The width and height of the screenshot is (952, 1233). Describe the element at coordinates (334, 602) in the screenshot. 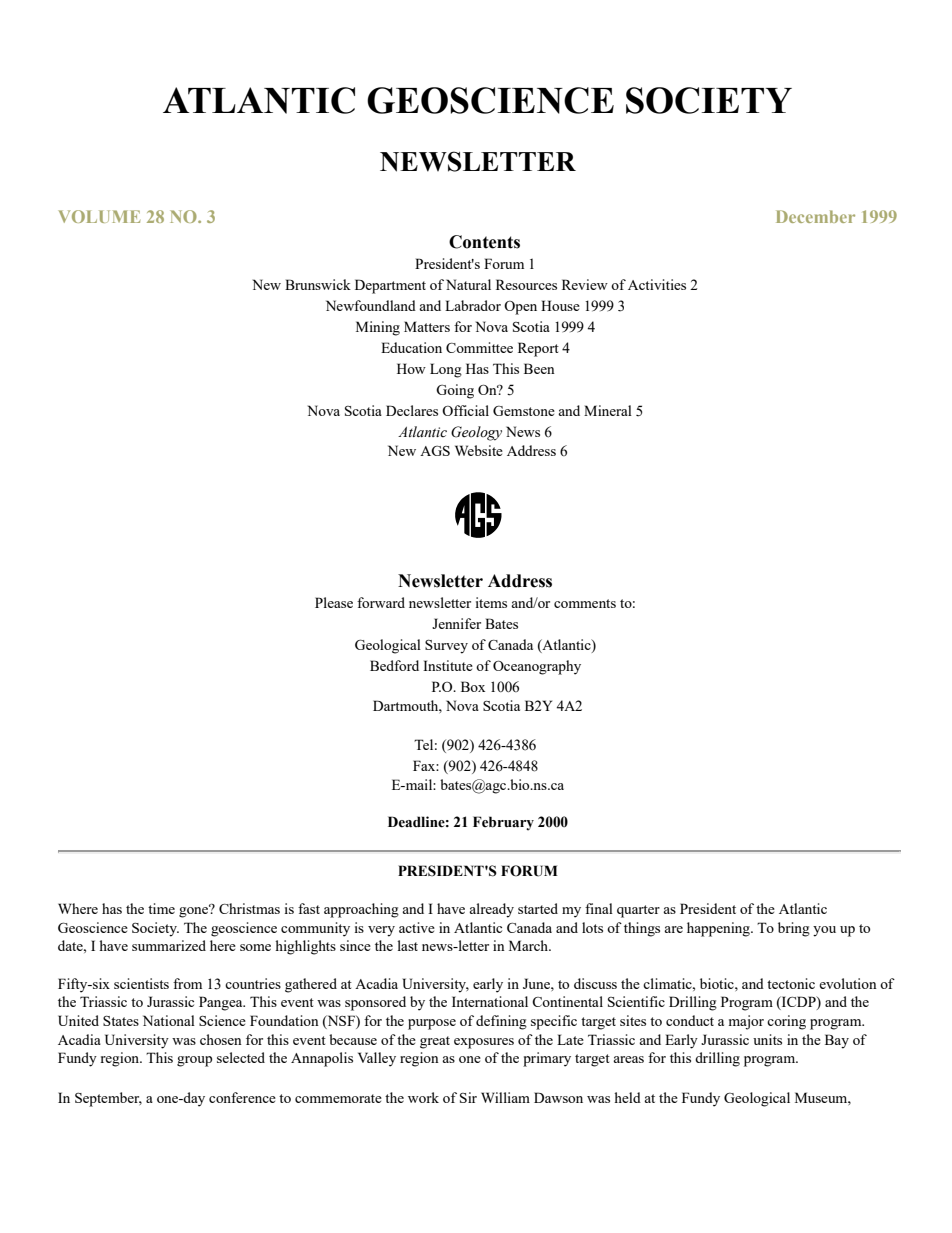

I see `Please` at that location.
